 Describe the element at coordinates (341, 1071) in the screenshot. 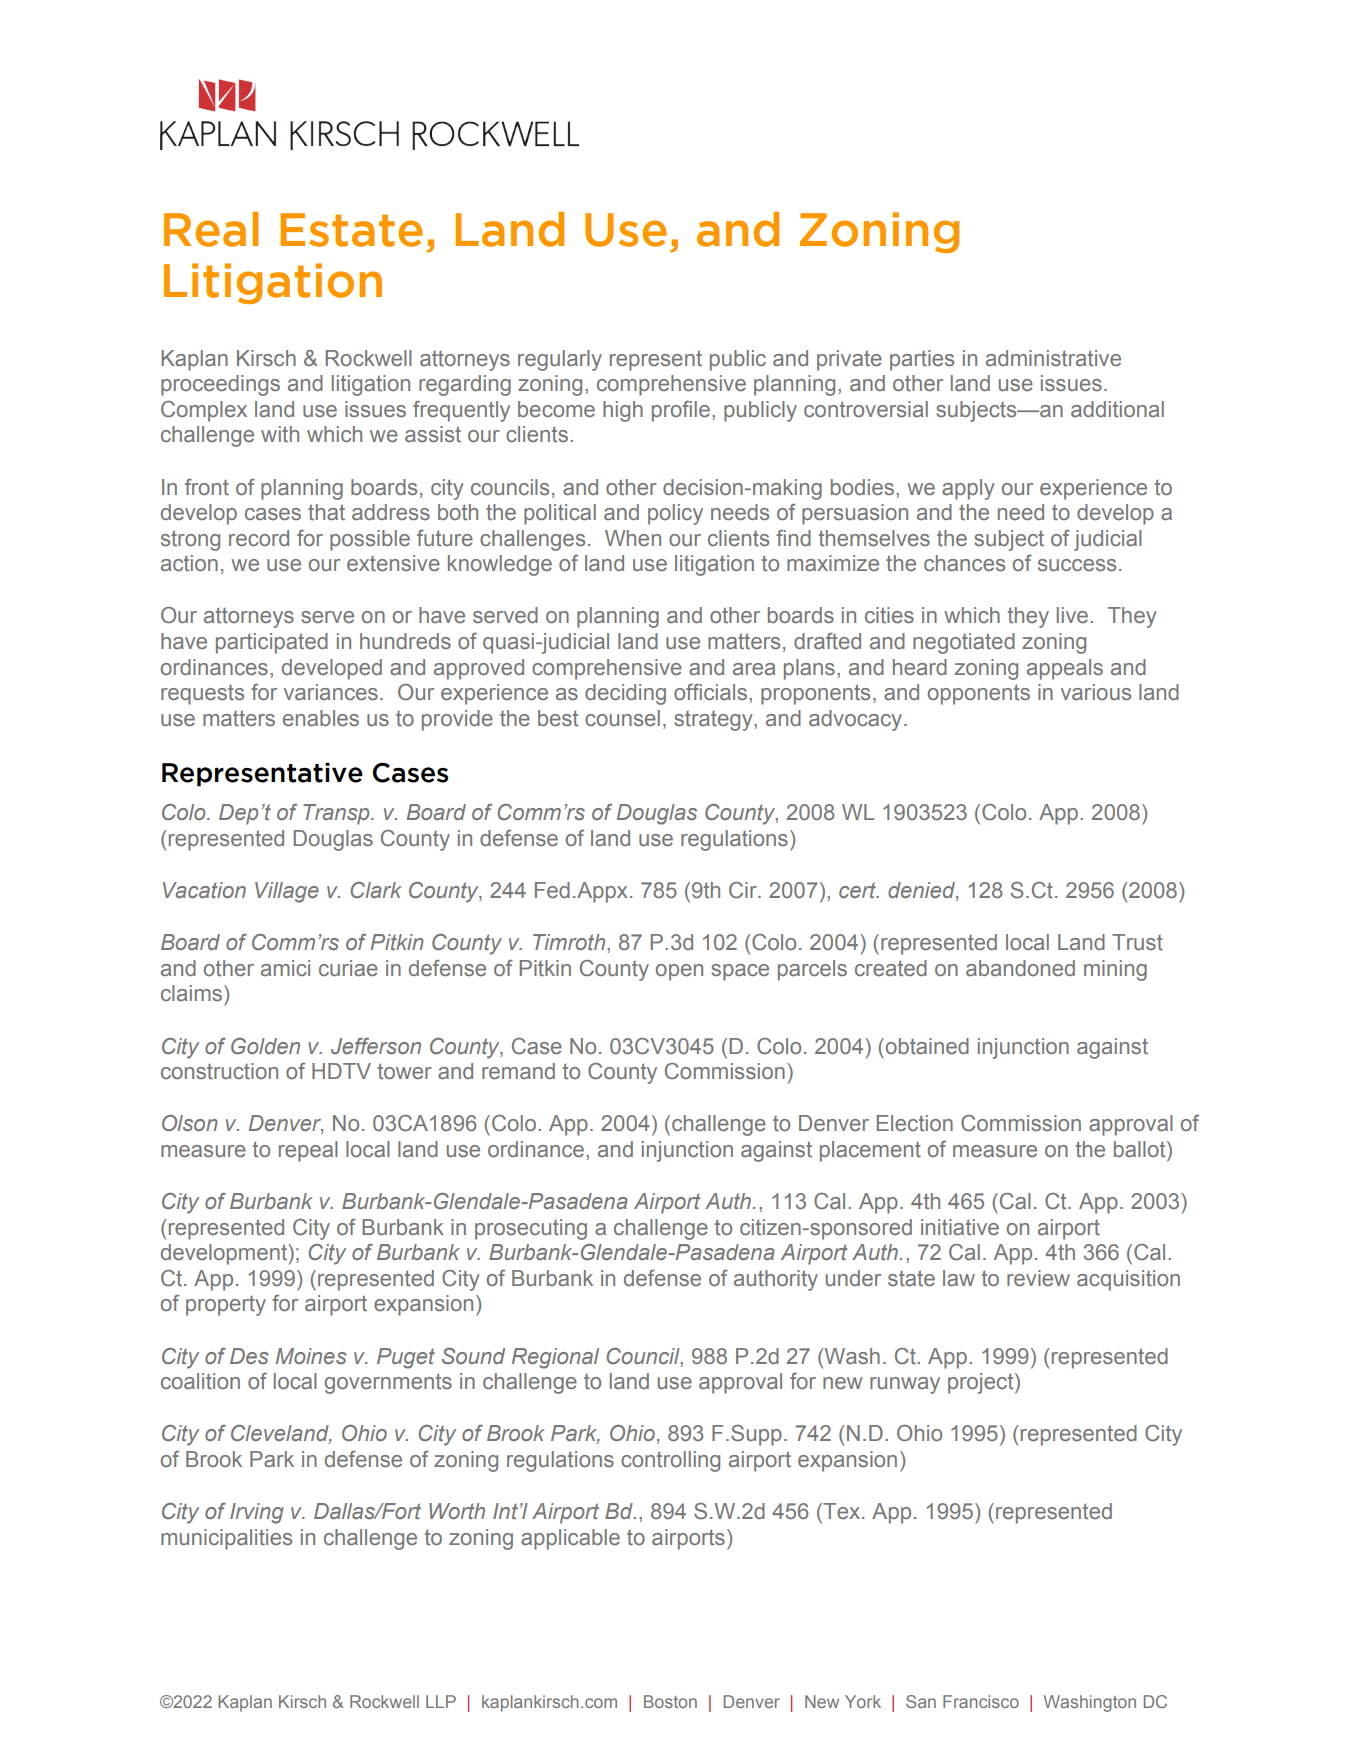

I see `HDTV` at that location.
